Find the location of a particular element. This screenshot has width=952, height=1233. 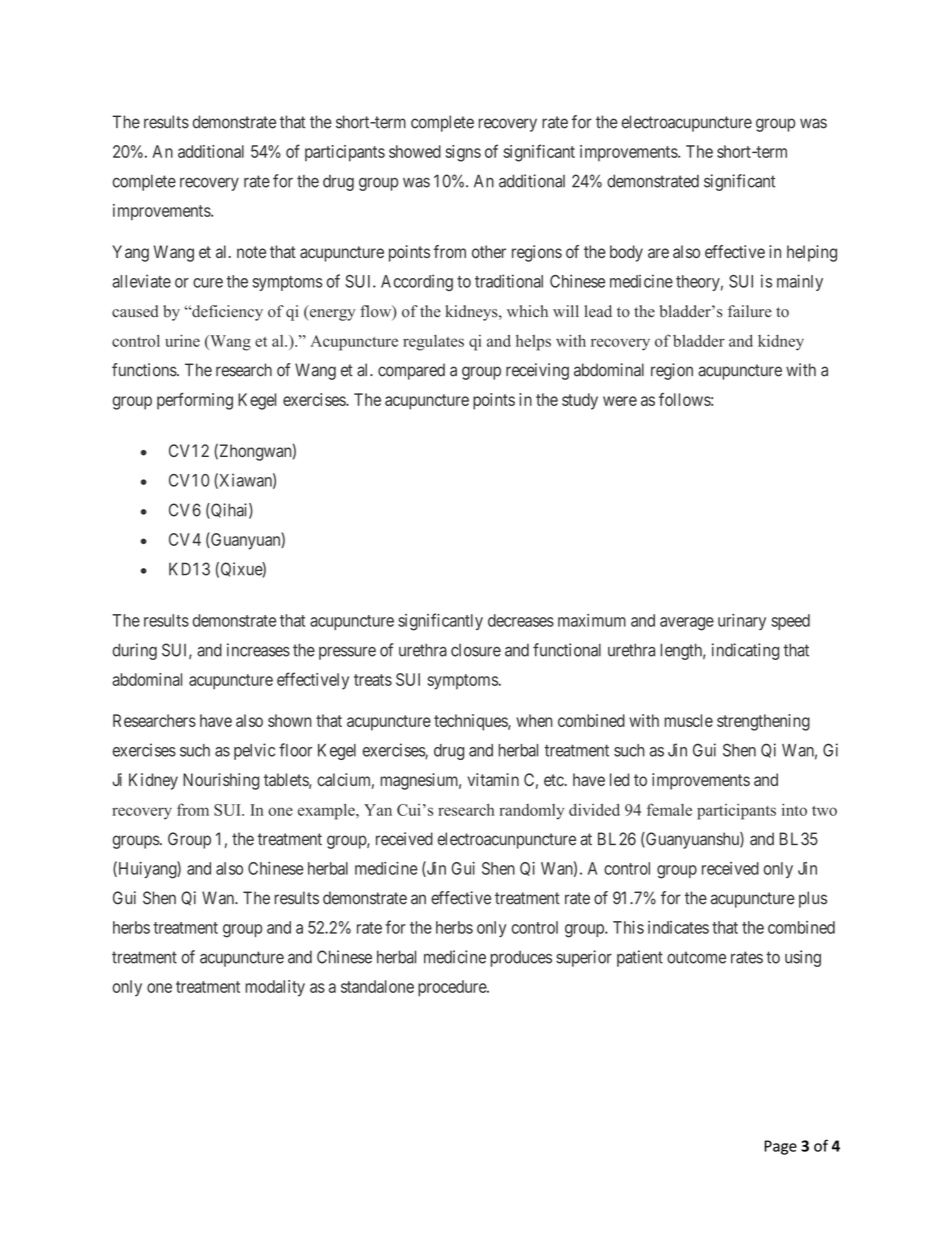

indicating is located at coordinates (745, 651).
